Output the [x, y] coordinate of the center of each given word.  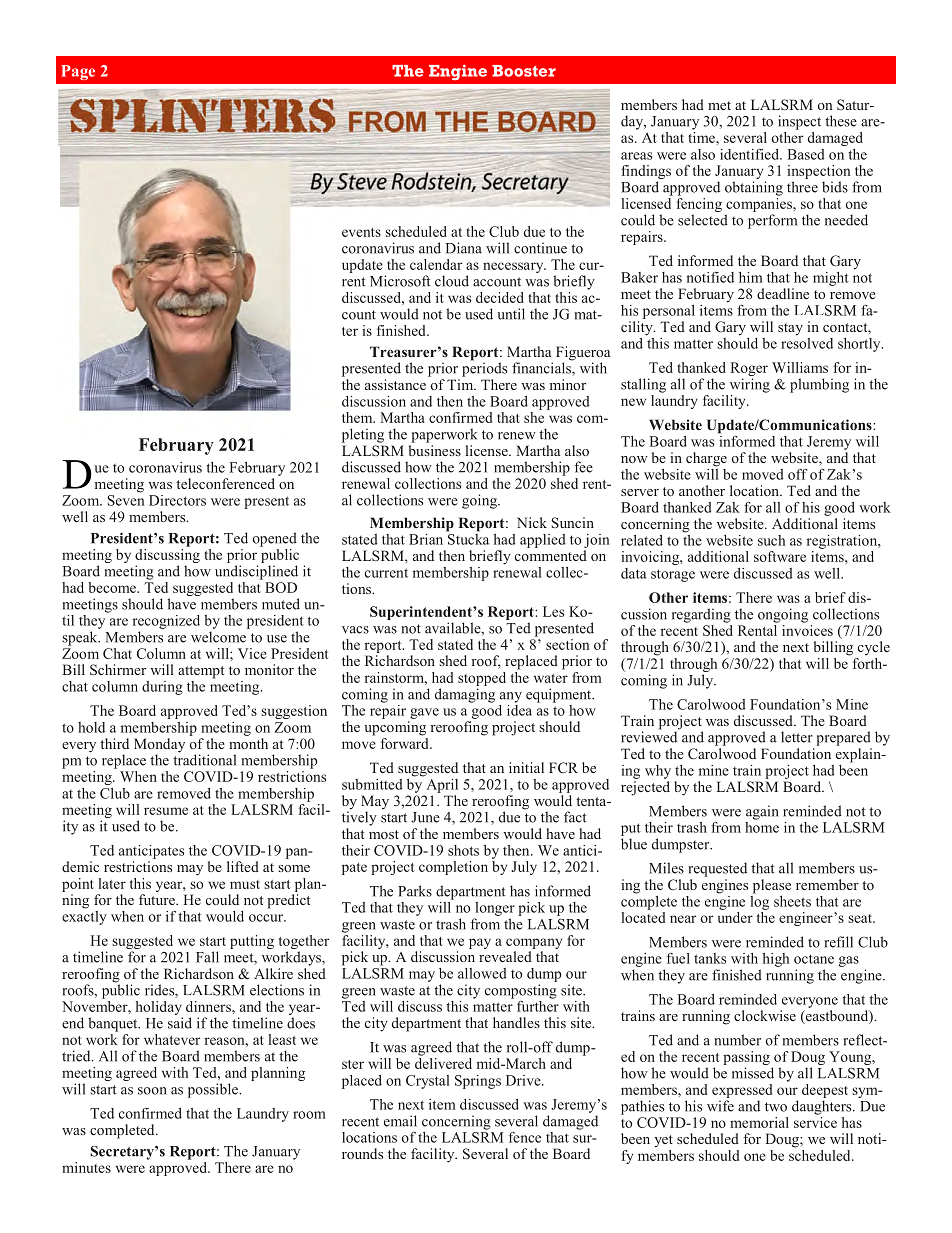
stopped [482, 680]
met [719, 105]
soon [152, 1091]
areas [636, 156]
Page [78, 72]
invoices [807, 629]
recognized [166, 622]
